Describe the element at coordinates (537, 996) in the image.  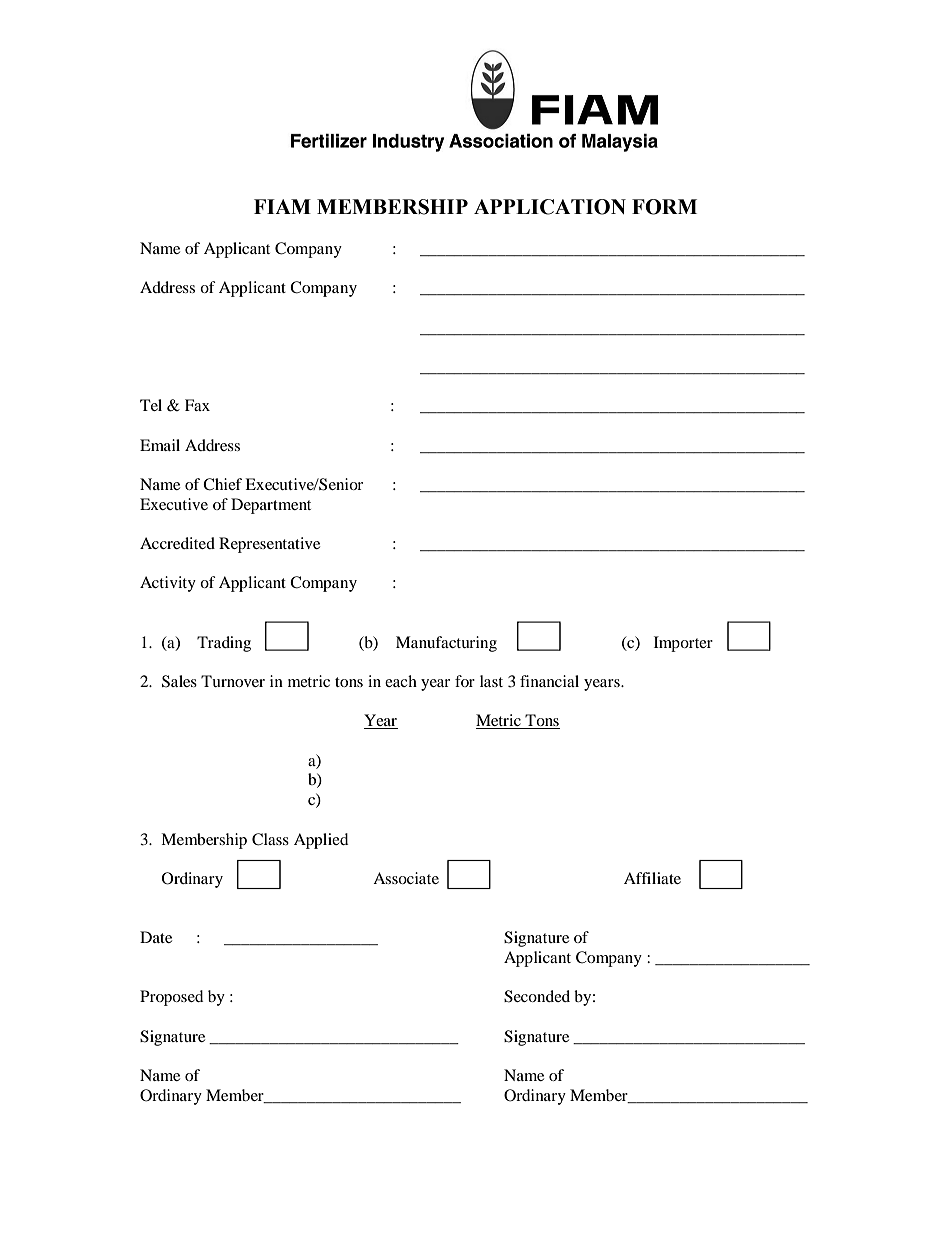
I see `Seconded` at that location.
